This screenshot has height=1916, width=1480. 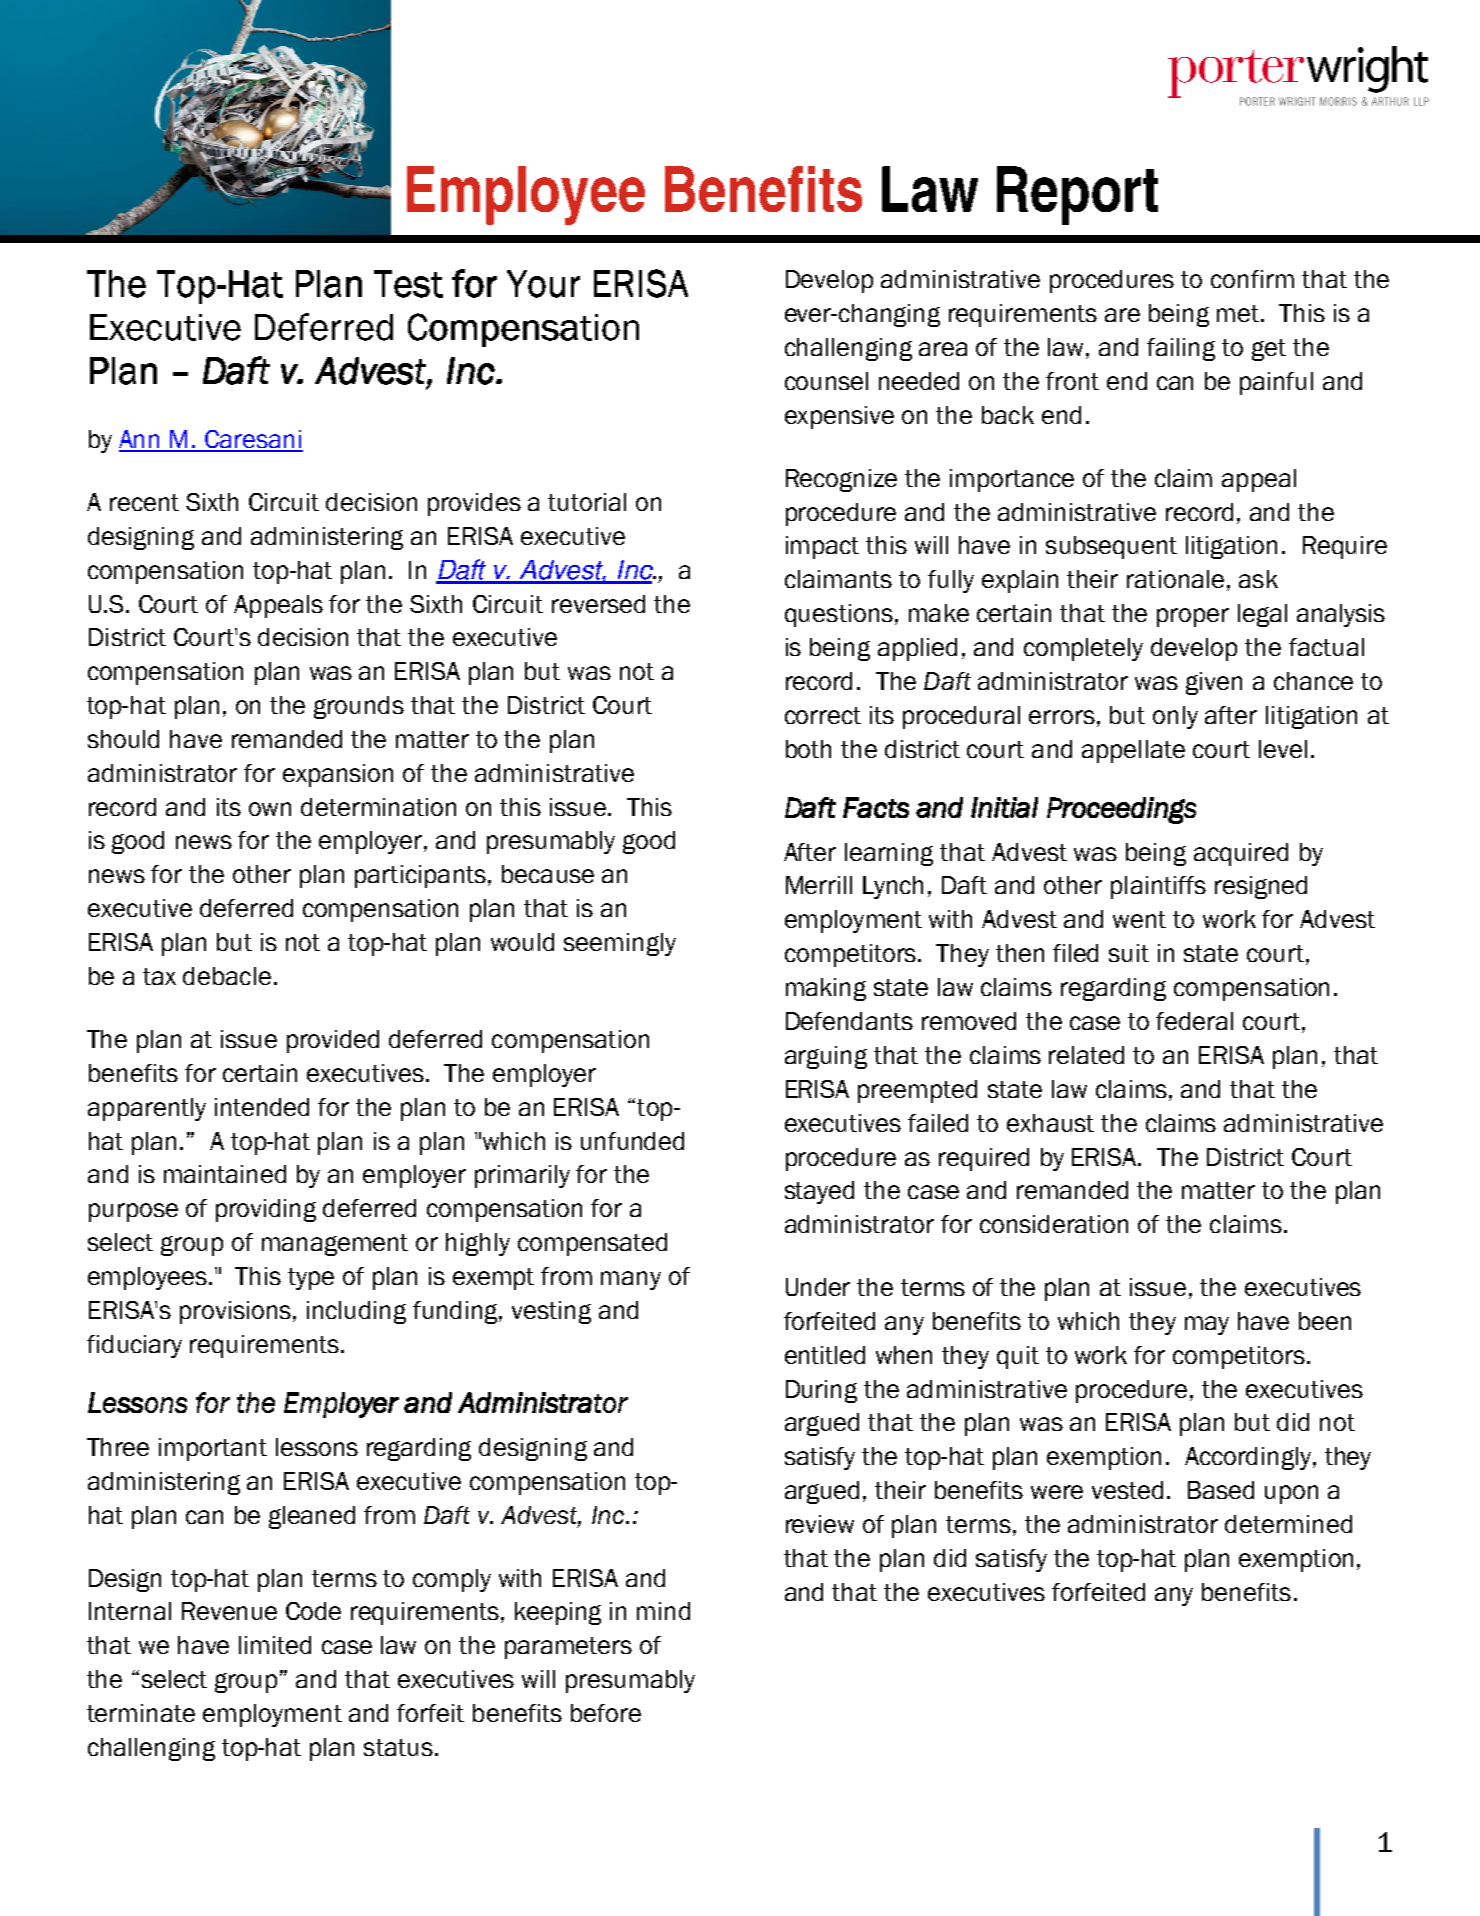 What do you see at coordinates (821, 1391) in the screenshot?
I see `During` at bounding box center [821, 1391].
